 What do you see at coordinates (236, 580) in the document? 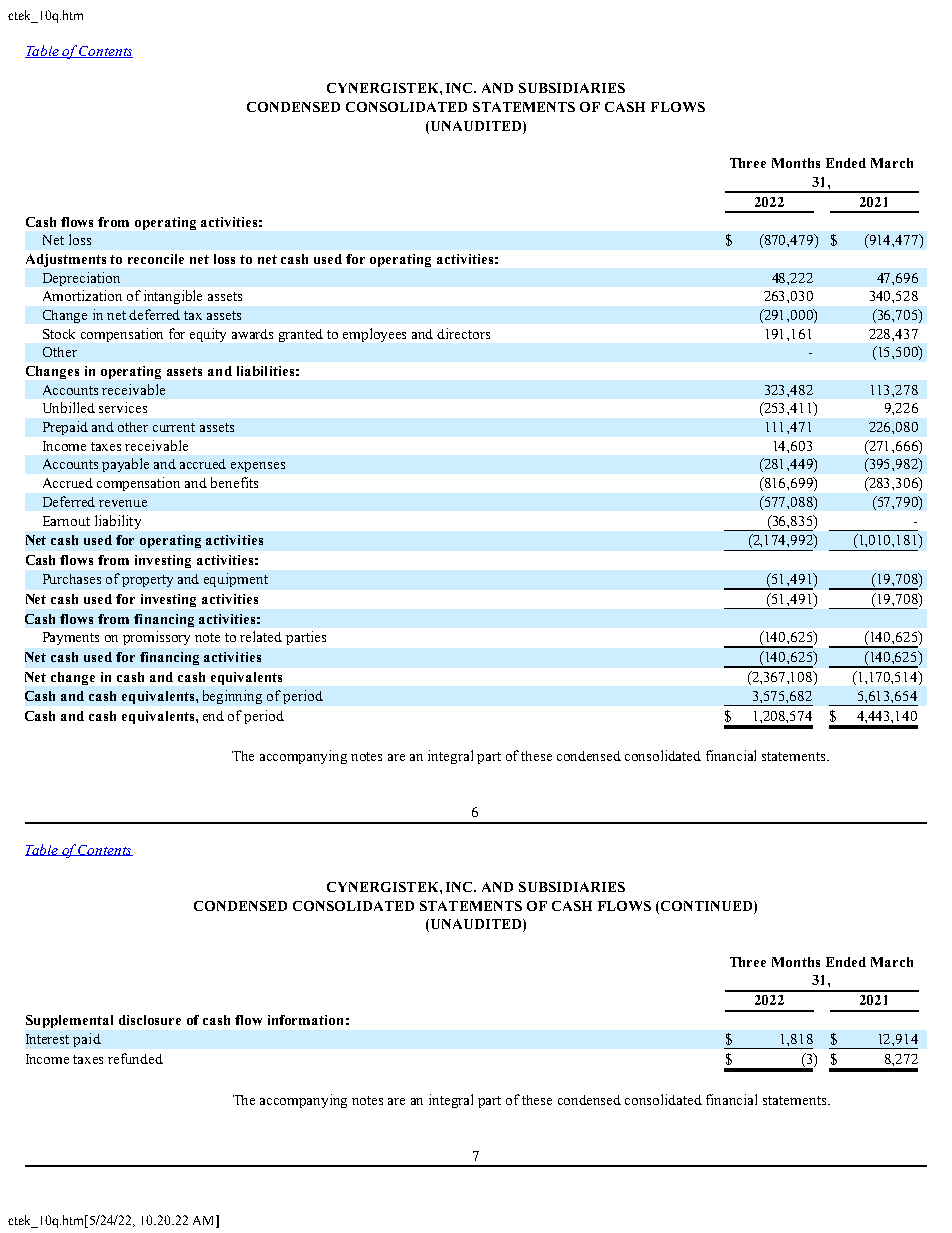
I see `equipment` at bounding box center [236, 580].
